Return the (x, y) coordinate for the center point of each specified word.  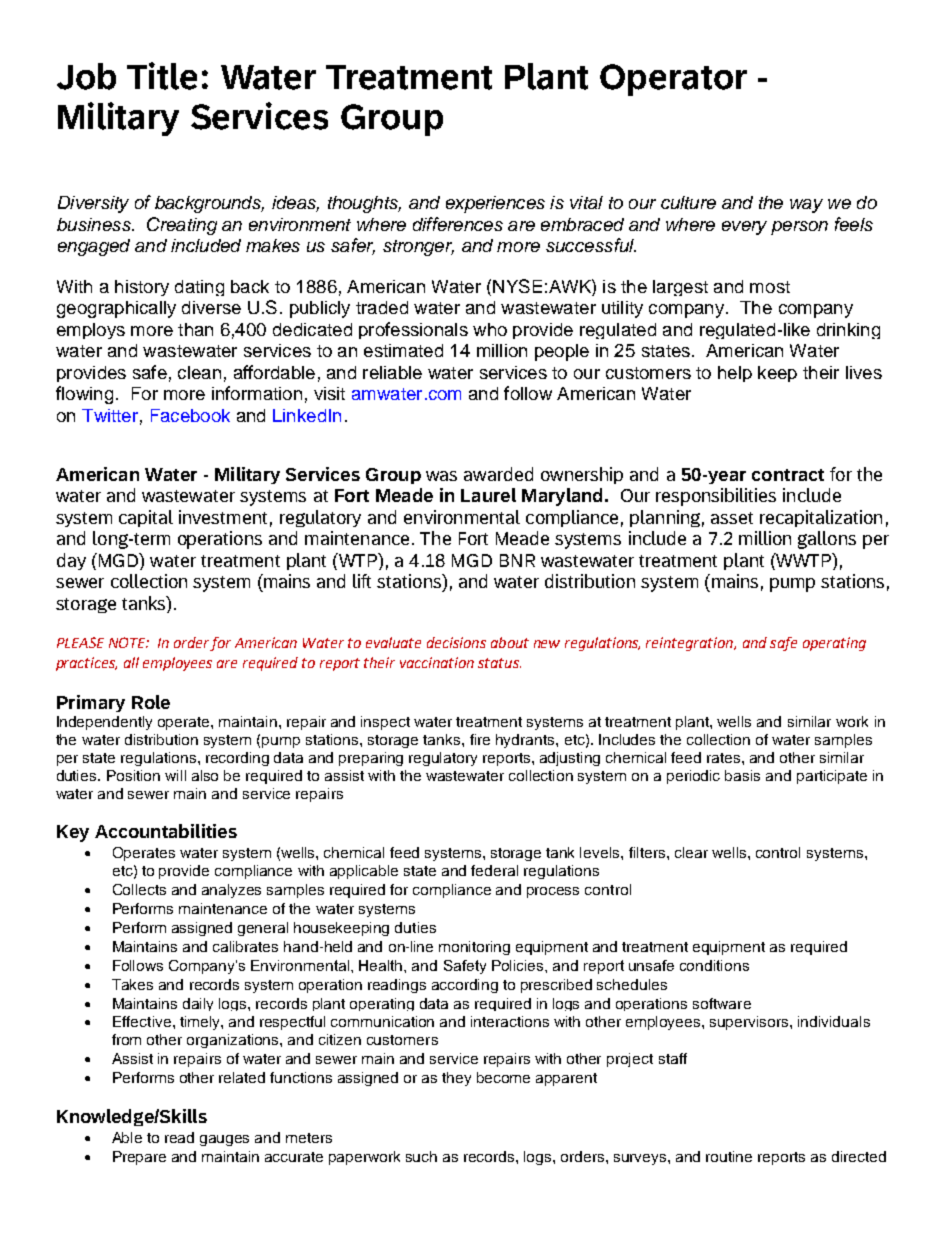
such (421, 1156)
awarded (498, 474)
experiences (495, 204)
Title (162, 76)
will (175, 775)
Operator (673, 80)
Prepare (139, 1158)
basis (742, 775)
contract (788, 475)
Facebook (190, 415)
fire (480, 739)
